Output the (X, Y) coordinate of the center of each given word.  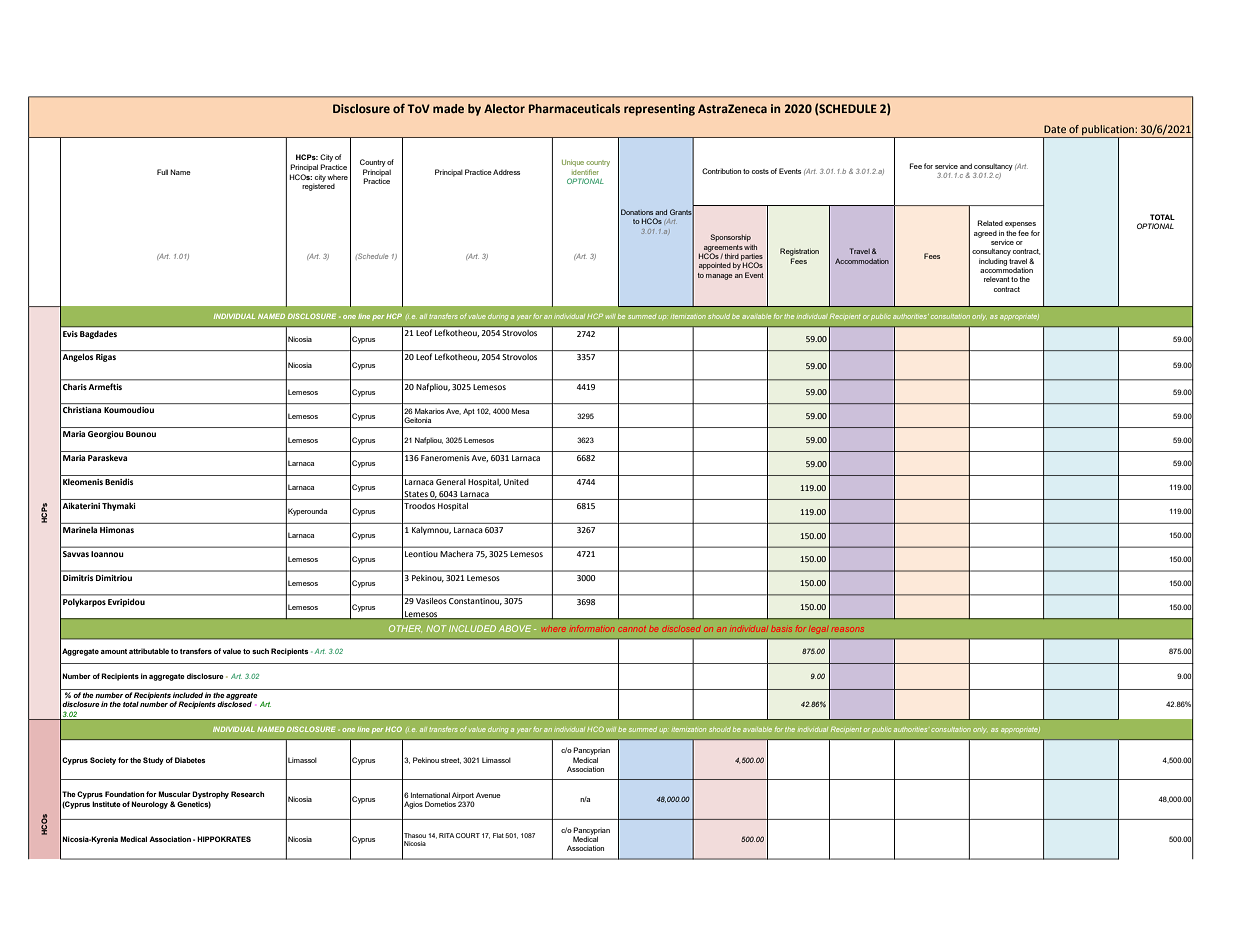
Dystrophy (210, 795)
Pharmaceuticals (574, 108)
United (516, 482)
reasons (849, 629)
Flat (498, 835)
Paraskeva (107, 457)
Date (1055, 129)
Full (162, 172)
